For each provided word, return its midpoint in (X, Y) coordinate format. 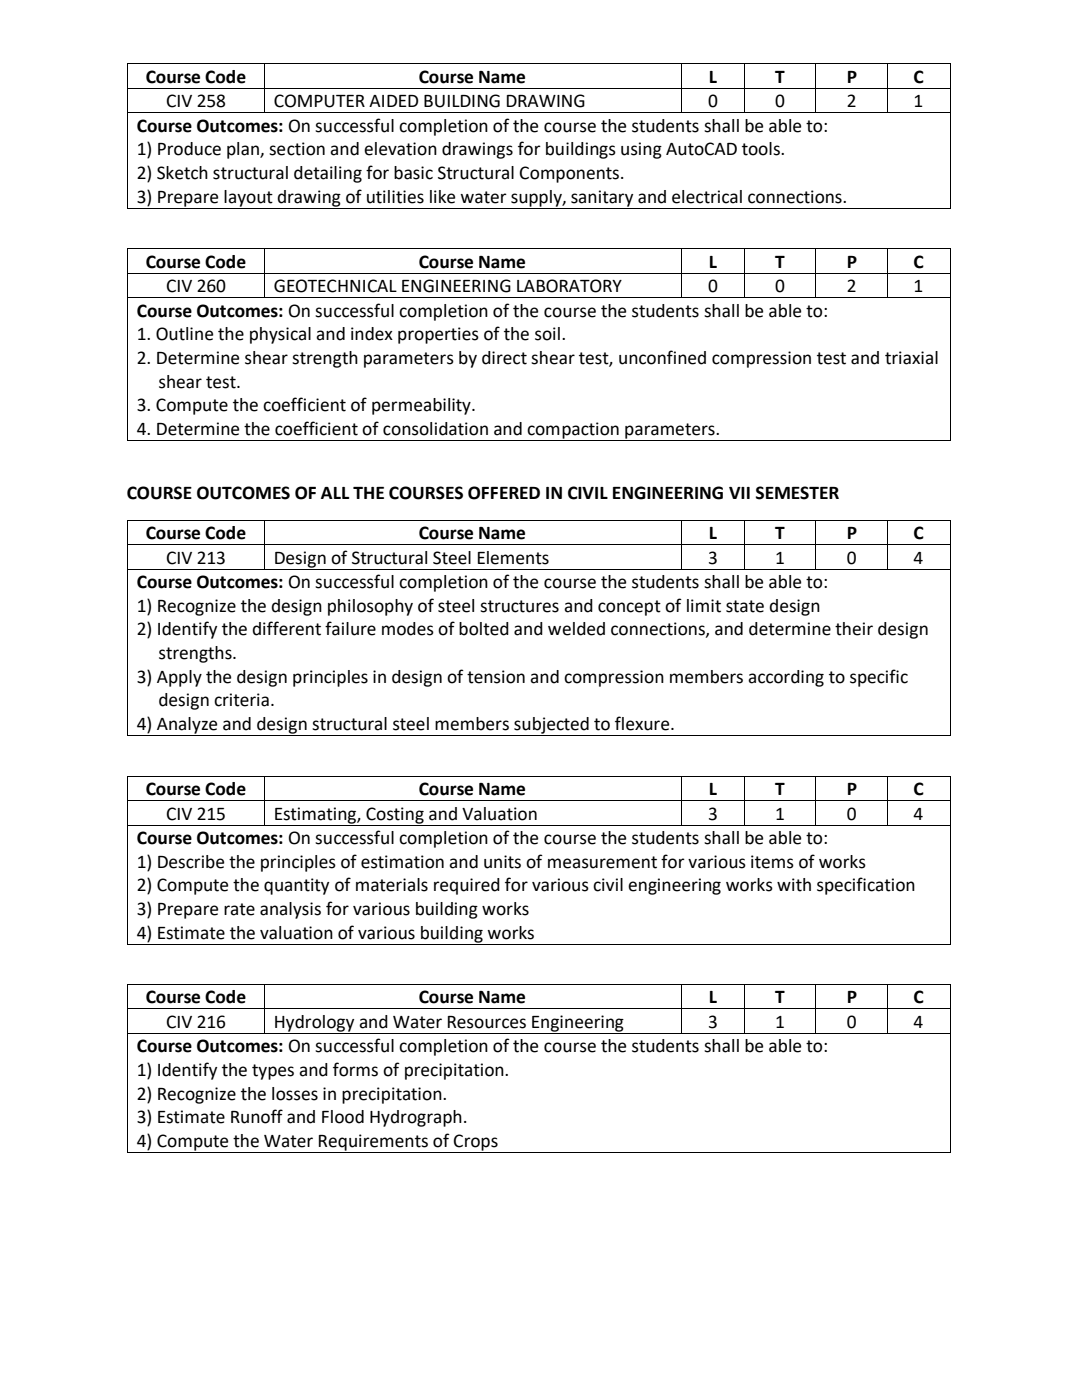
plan (244, 150)
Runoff (257, 1116)
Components (571, 174)
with (794, 885)
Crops (476, 1143)
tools (762, 149)
